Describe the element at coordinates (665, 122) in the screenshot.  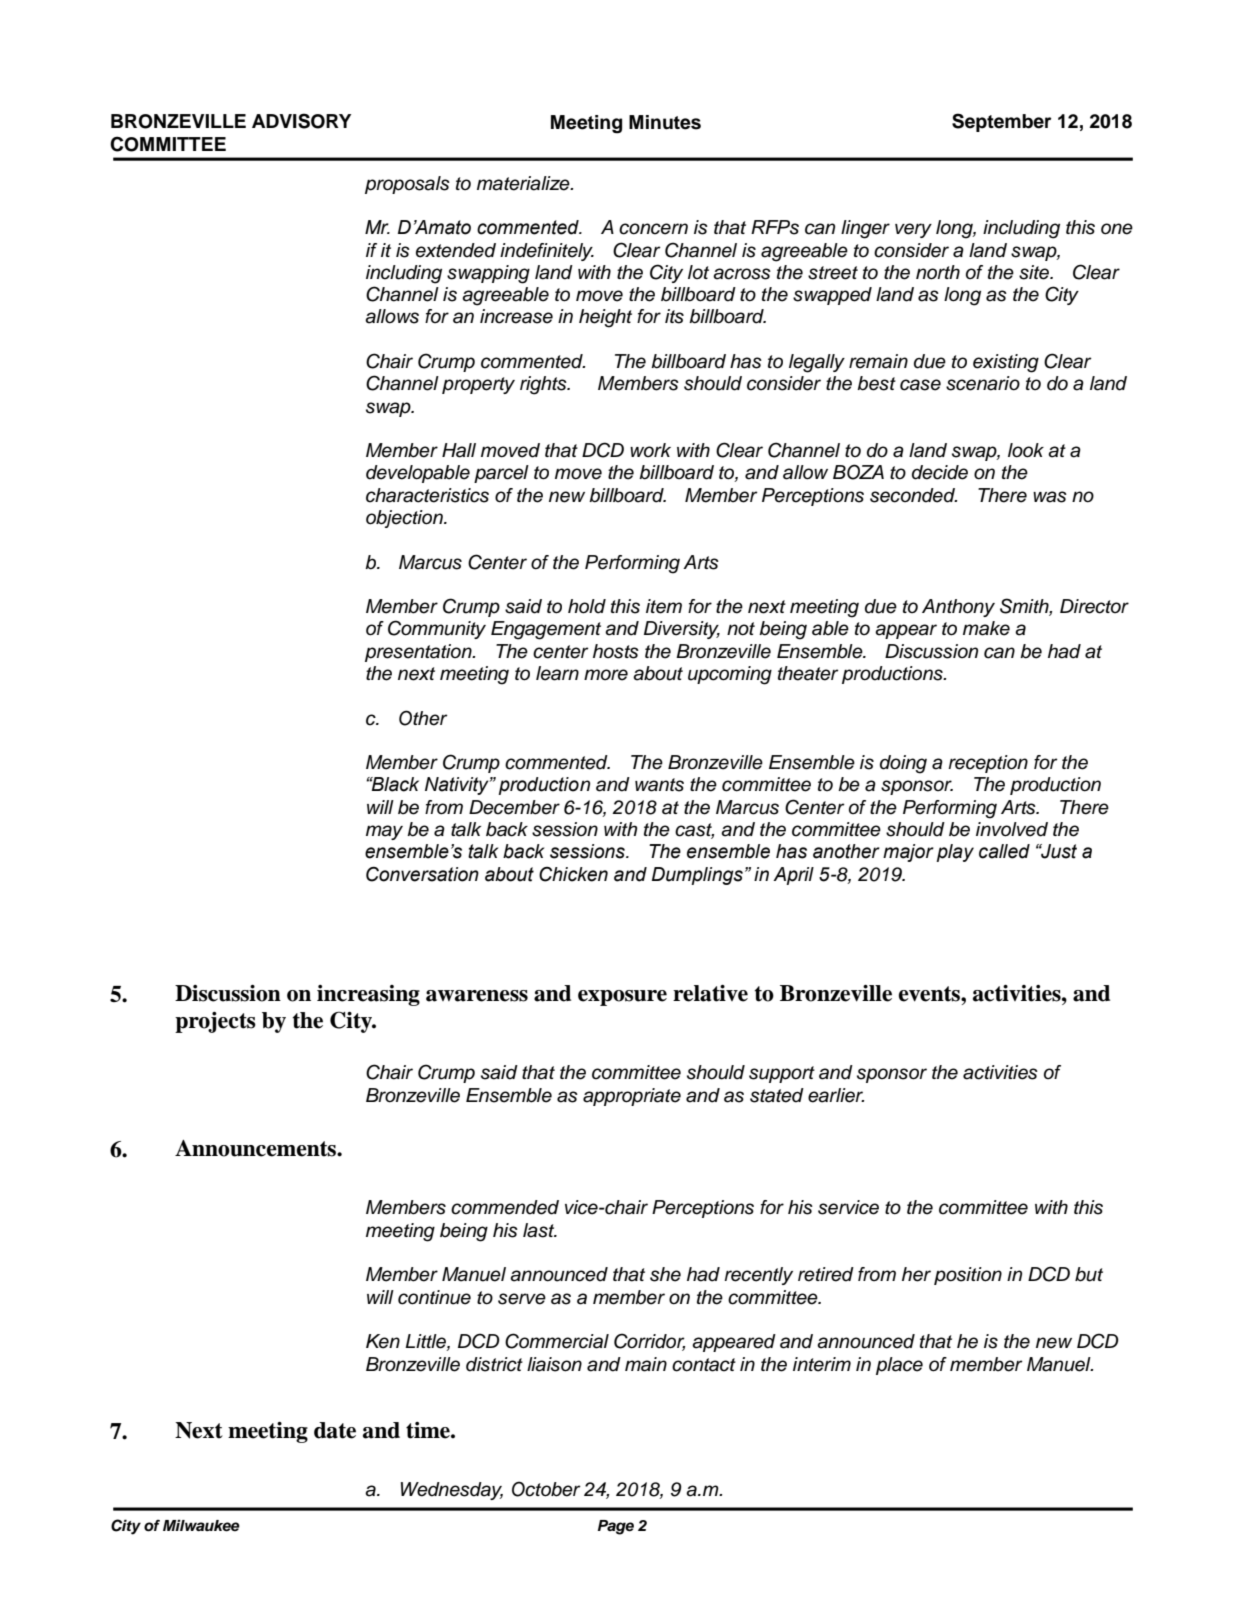
I see `Minutes` at that location.
